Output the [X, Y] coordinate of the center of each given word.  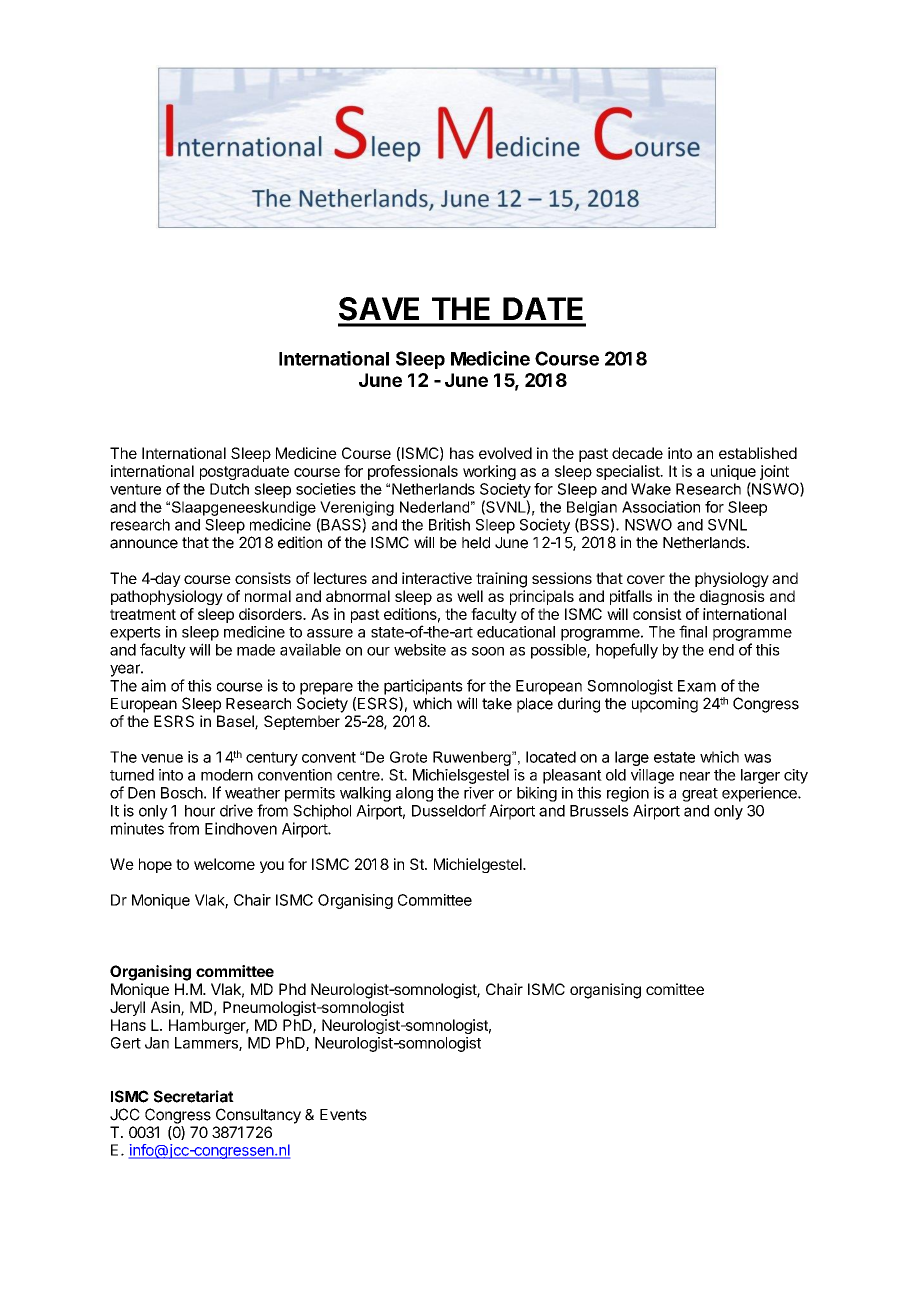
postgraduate [244, 472]
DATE [543, 308]
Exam [697, 686]
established [758, 453]
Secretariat [194, 1096]
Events [343, 1115]
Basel [236, 722]
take [497, 704]
